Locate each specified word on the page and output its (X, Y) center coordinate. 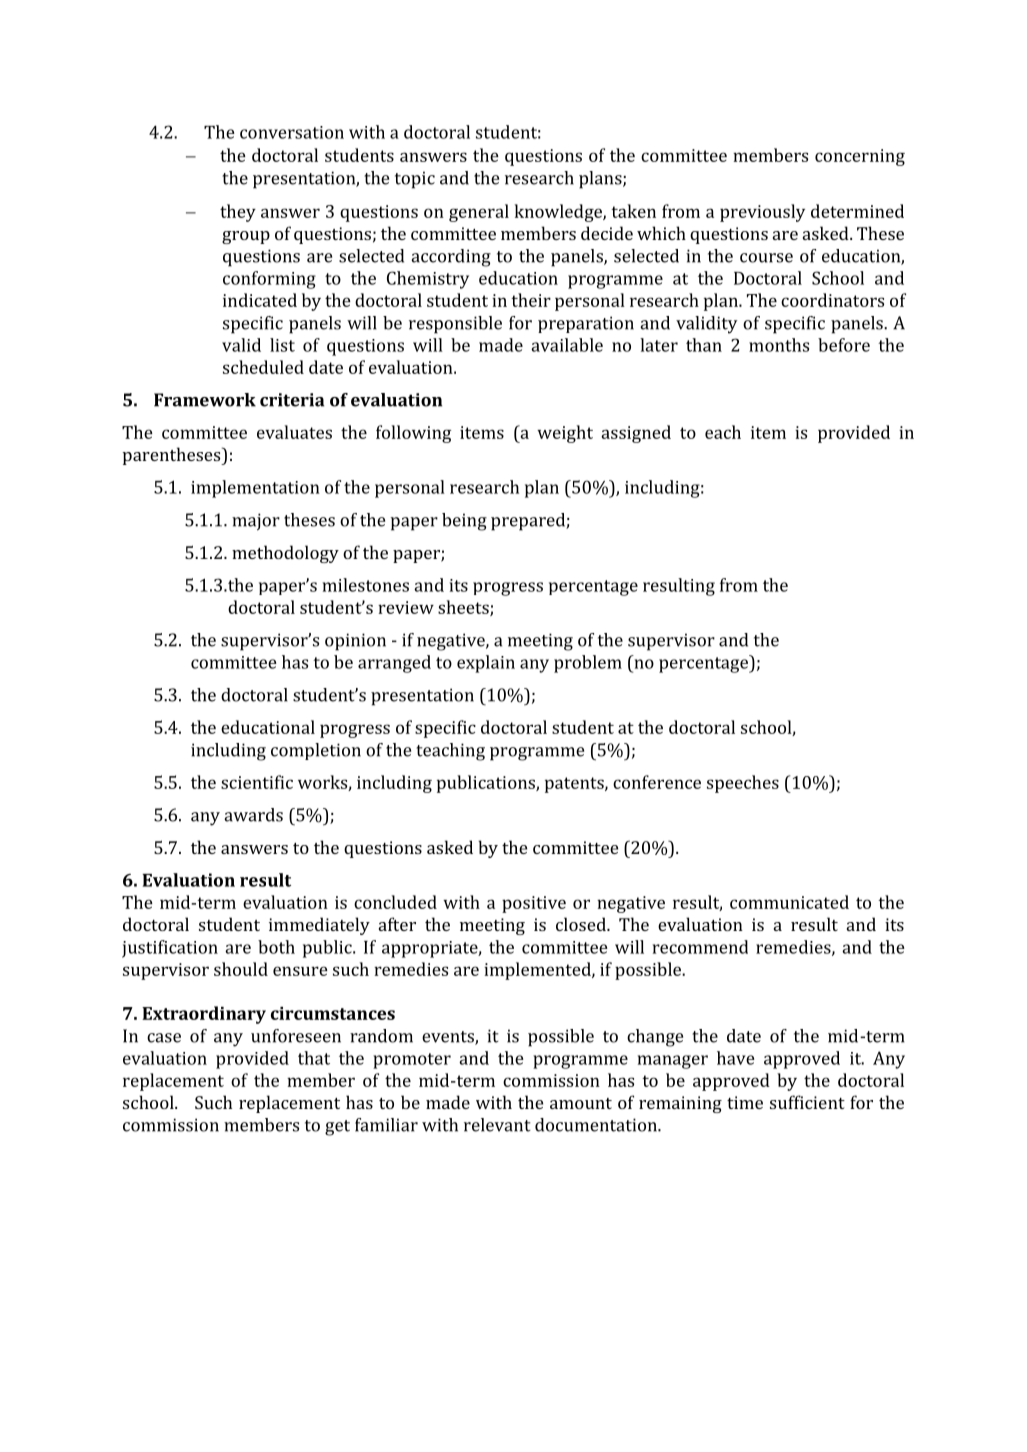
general (479, 213)
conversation (292, 132)
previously (762, 213)
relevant (497, 1125)
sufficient (807, 1102)
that (314, 1058)
